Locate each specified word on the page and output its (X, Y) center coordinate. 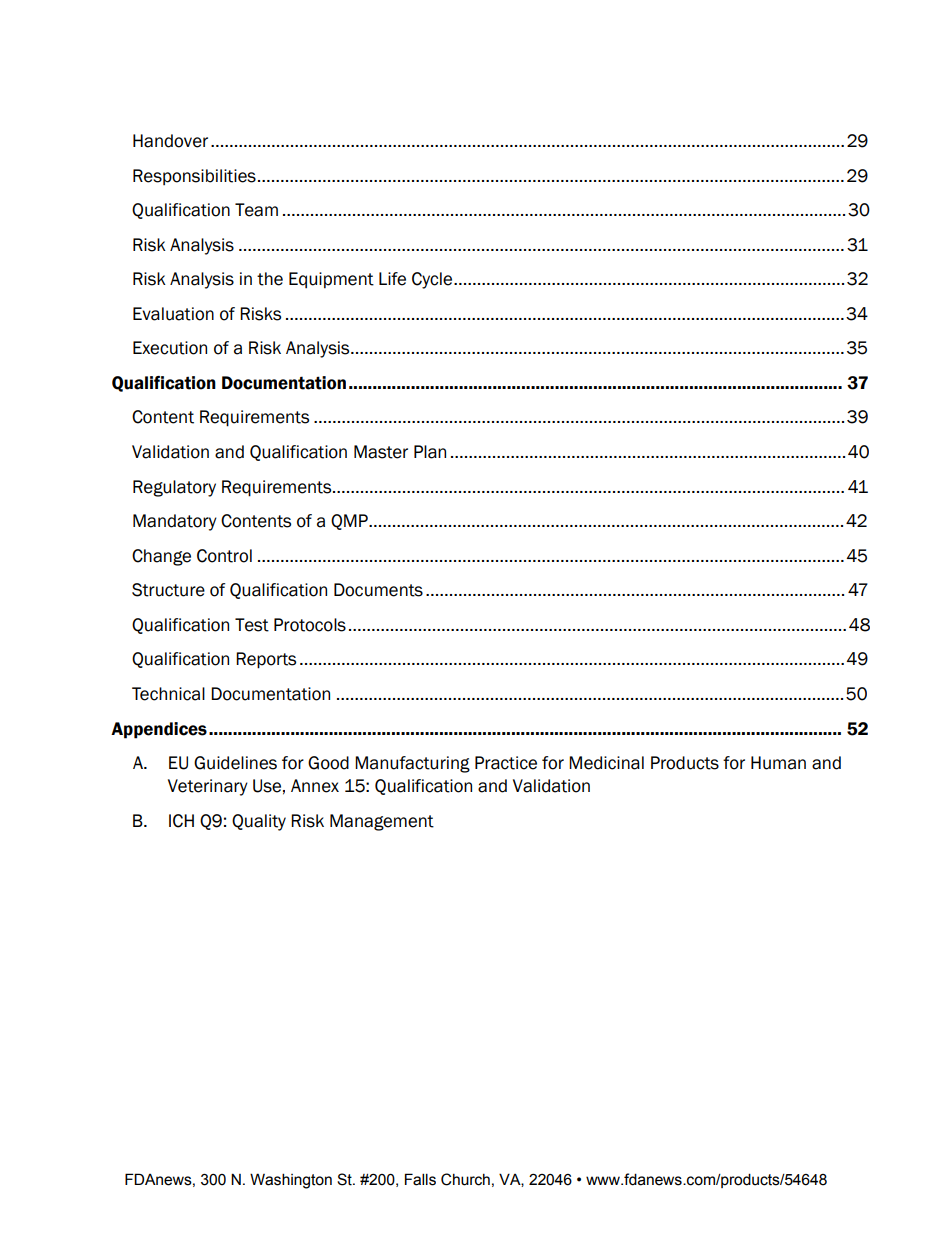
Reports (266, 660)
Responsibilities (194, 177)
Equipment (331, 280)
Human (778, 763)
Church (465, 1179)
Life (392, 279)
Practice (506, 763)
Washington (291, 1181)
